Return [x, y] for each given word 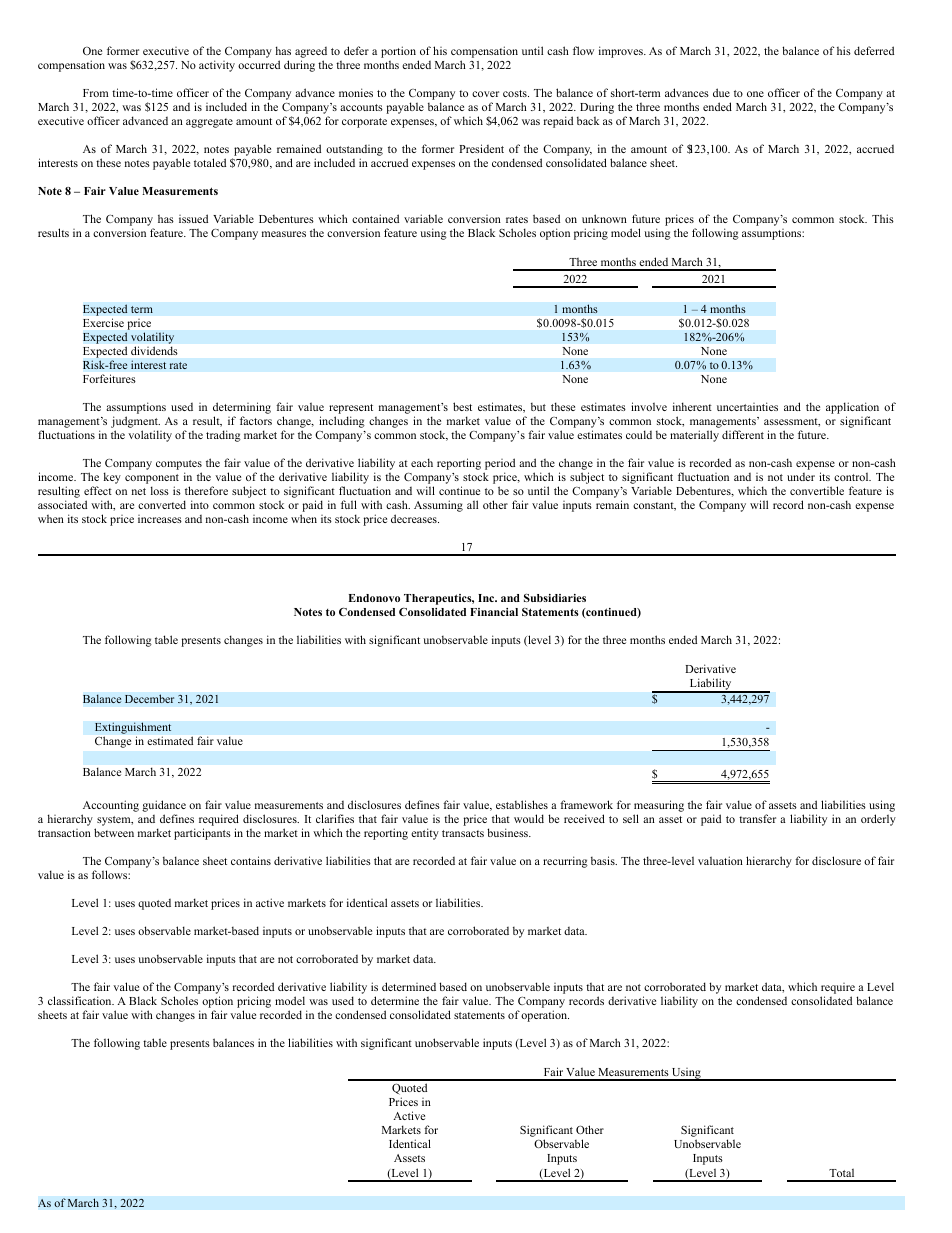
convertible [817, 490]
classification [81, 1000]
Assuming [438, 506]
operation [545, 1016]
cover [485, 94]
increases [160, 519]
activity [217, 66]
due [721, 92]
